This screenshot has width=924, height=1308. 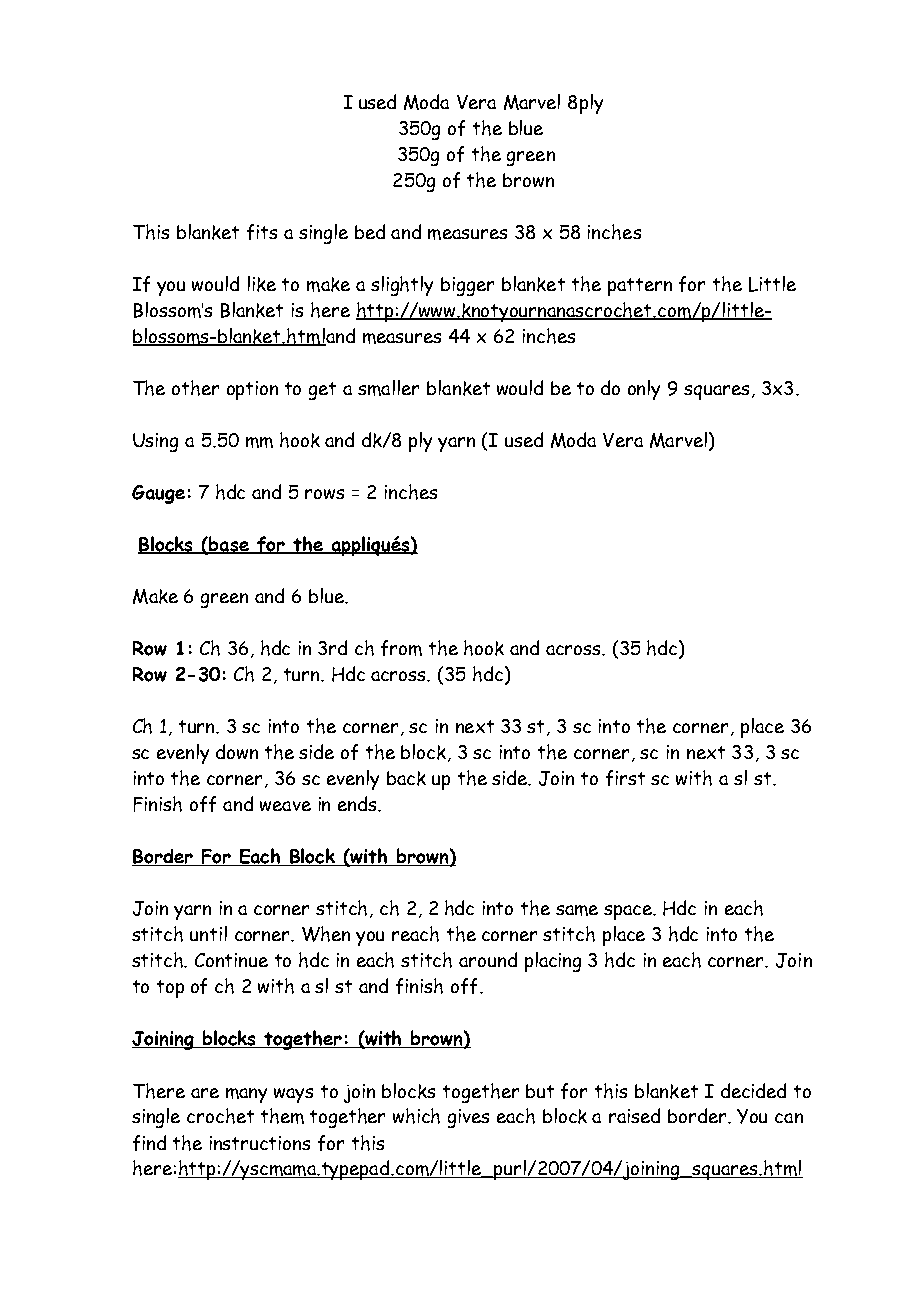 What do you see at coordinates (262, 284) in the screenshot?
I see `like` at bounding box center [262, 284].
